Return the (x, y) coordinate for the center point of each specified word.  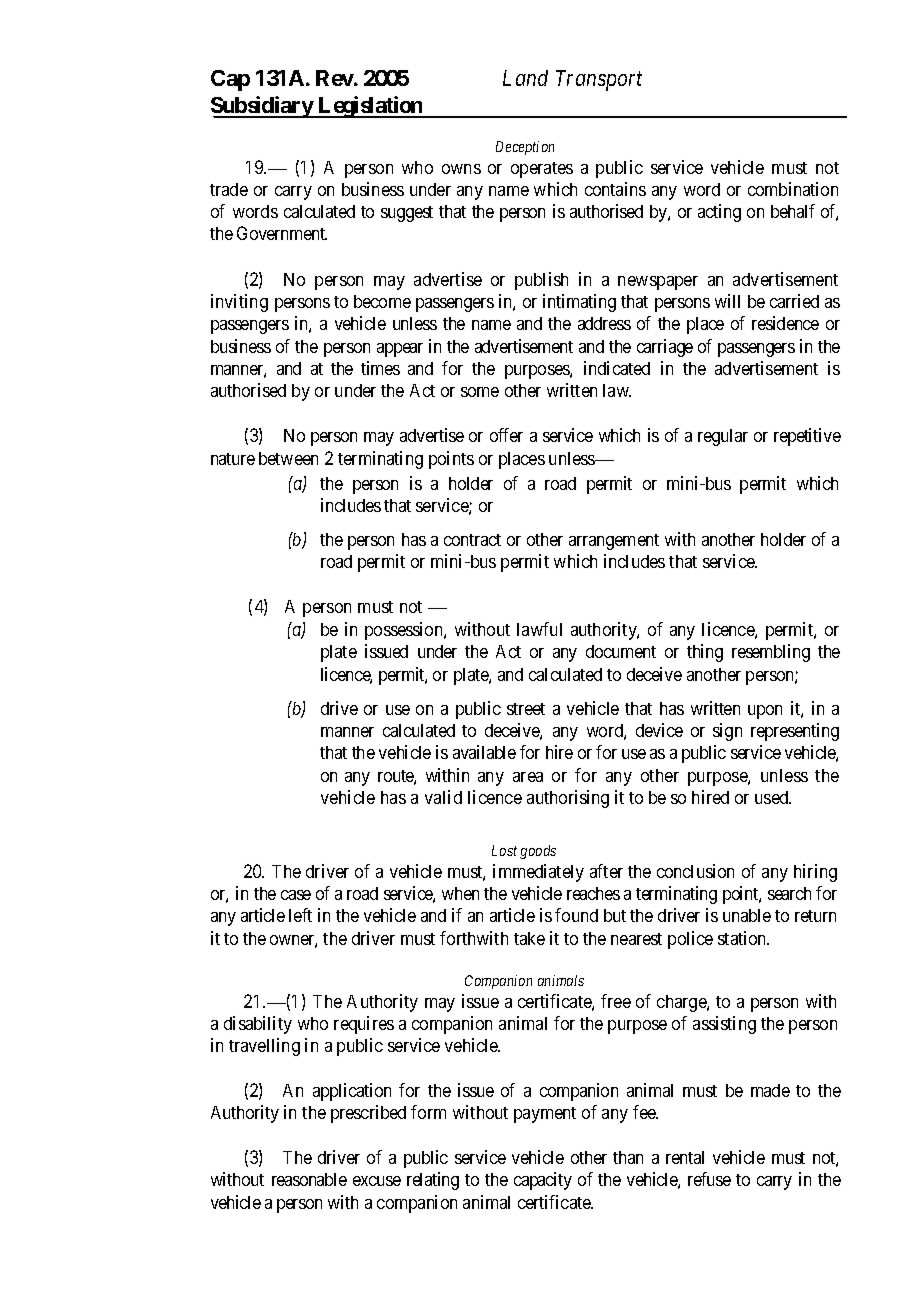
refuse (709, 1179)
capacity (543, 1181)
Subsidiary (263, 107)
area (528, 777)
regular (723, 437)
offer (506, 435)
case (296, 895)
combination (793, 189)
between (288, 458)
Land (525, 78)
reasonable (309, 1179)
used (773, 797)
